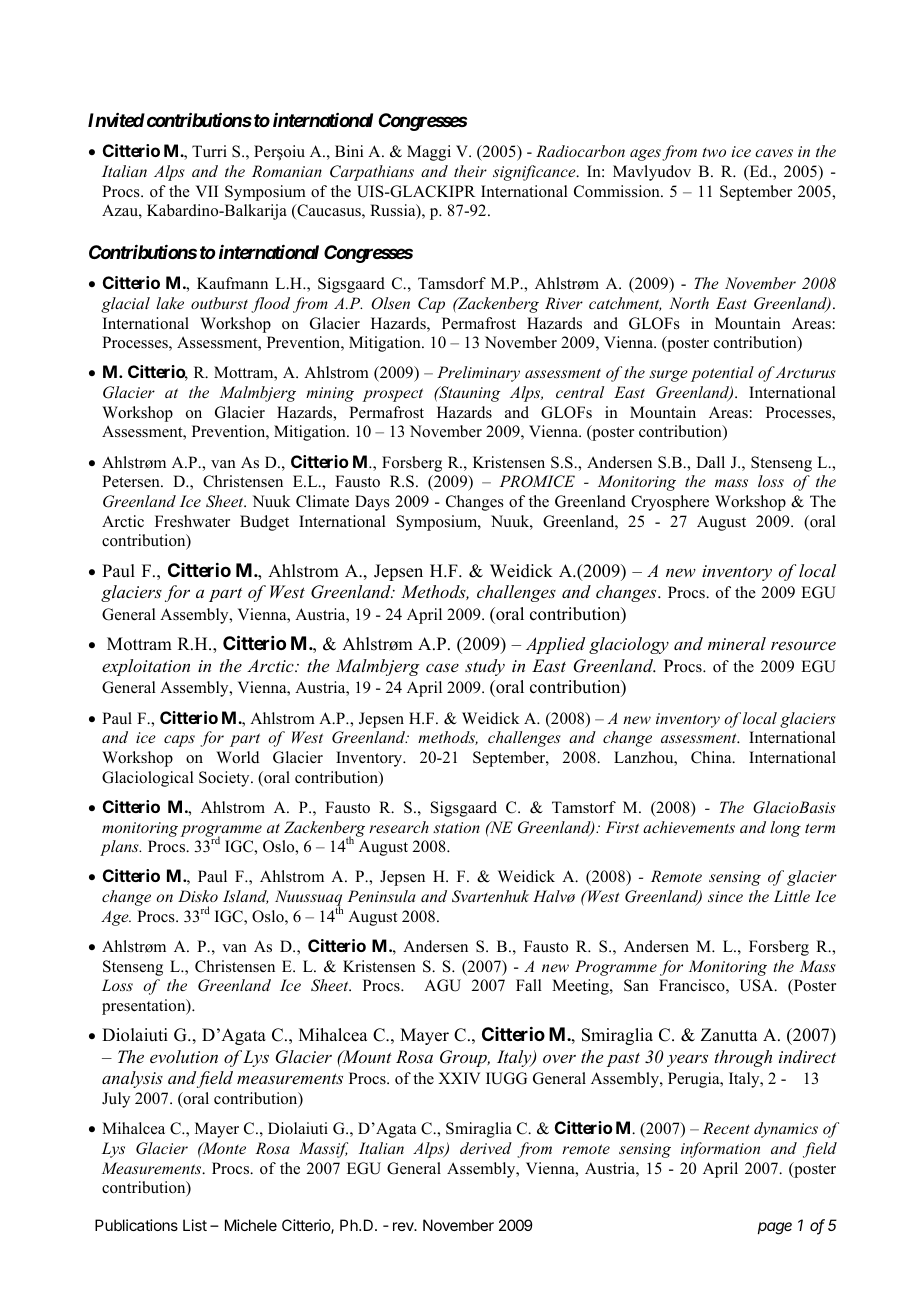 This screenshot has width=924, height=1308. I want to click on achievements, so click(689, 827).
